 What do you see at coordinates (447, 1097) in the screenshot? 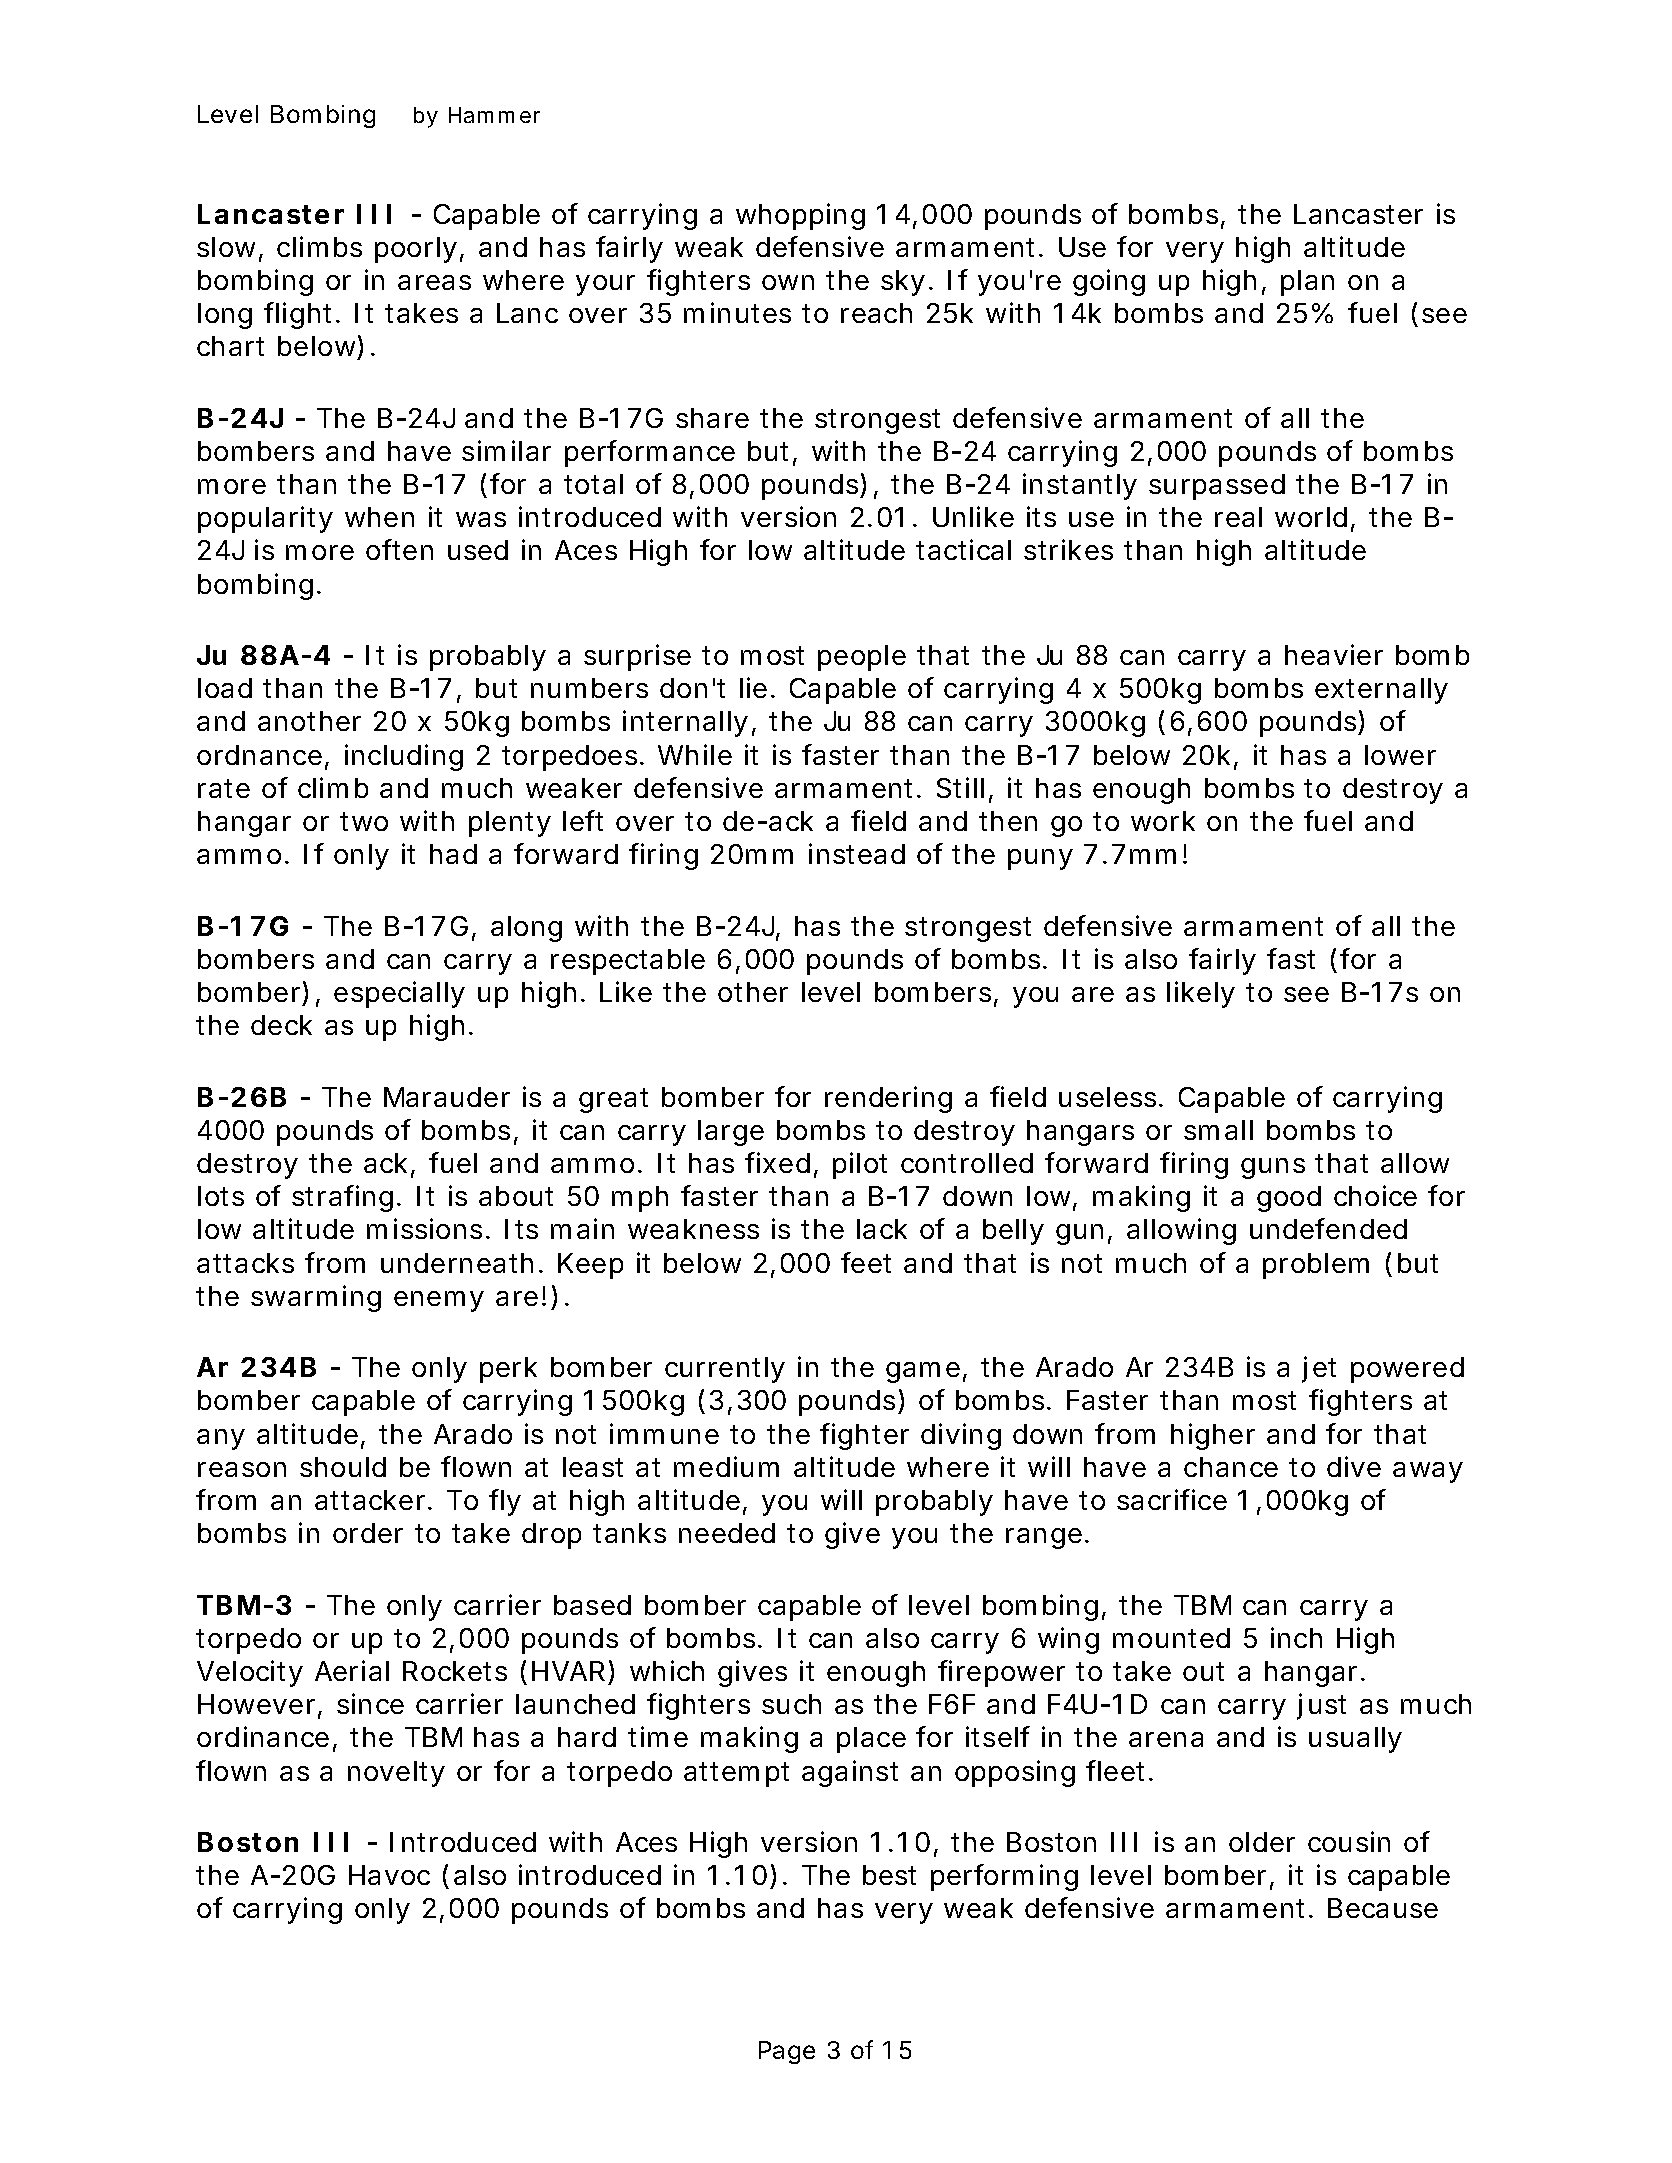
I see `Marauder` at bounding box center [447, 1097].
